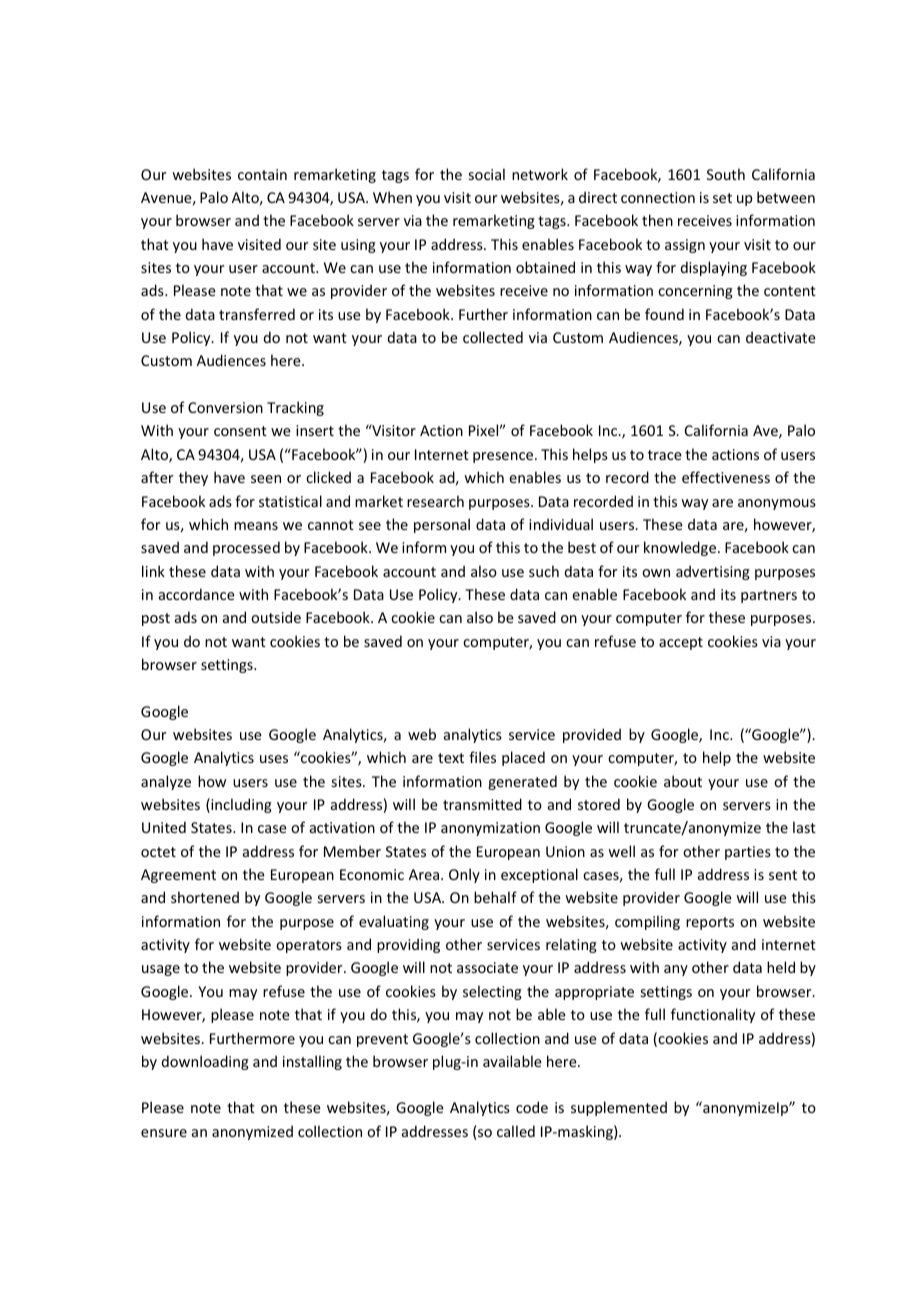 This image has height=1308, width=924. Describe the element at coordinates (205, 1062) in the image. I see `downloading` at that location.
